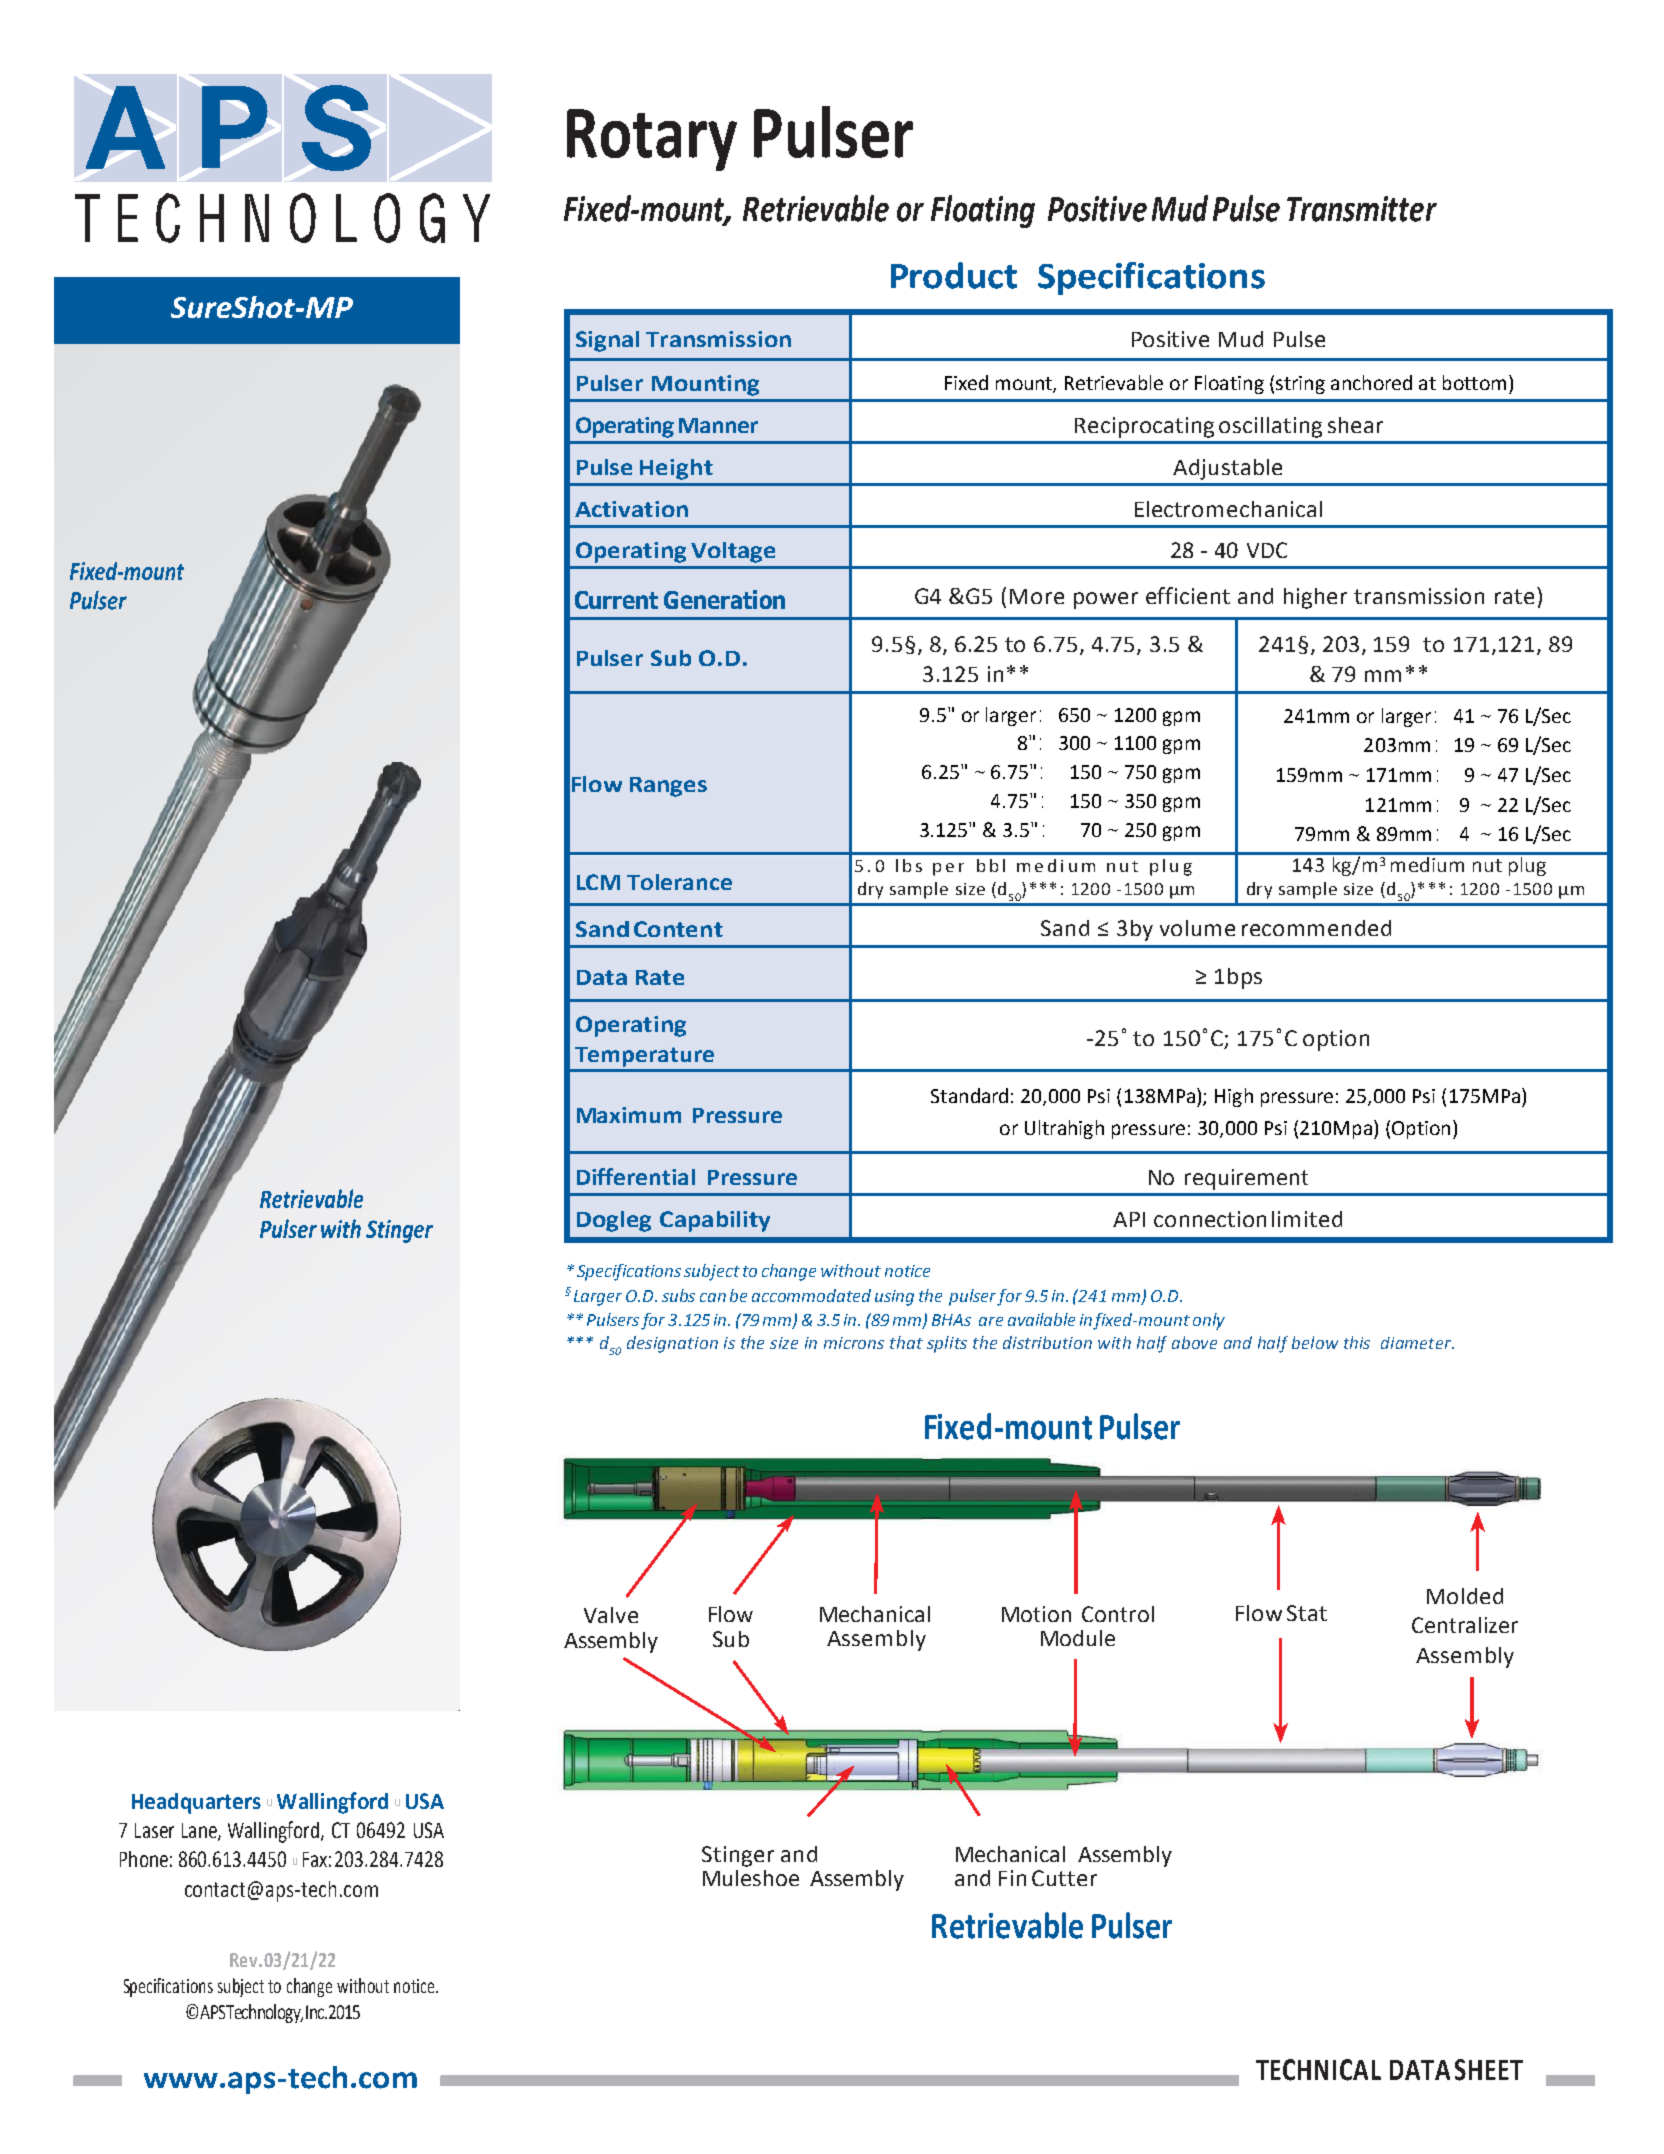 Image resolution: width=1664 pixels, height=2154 pixels. I want to click on Product, so click(954, 275).
